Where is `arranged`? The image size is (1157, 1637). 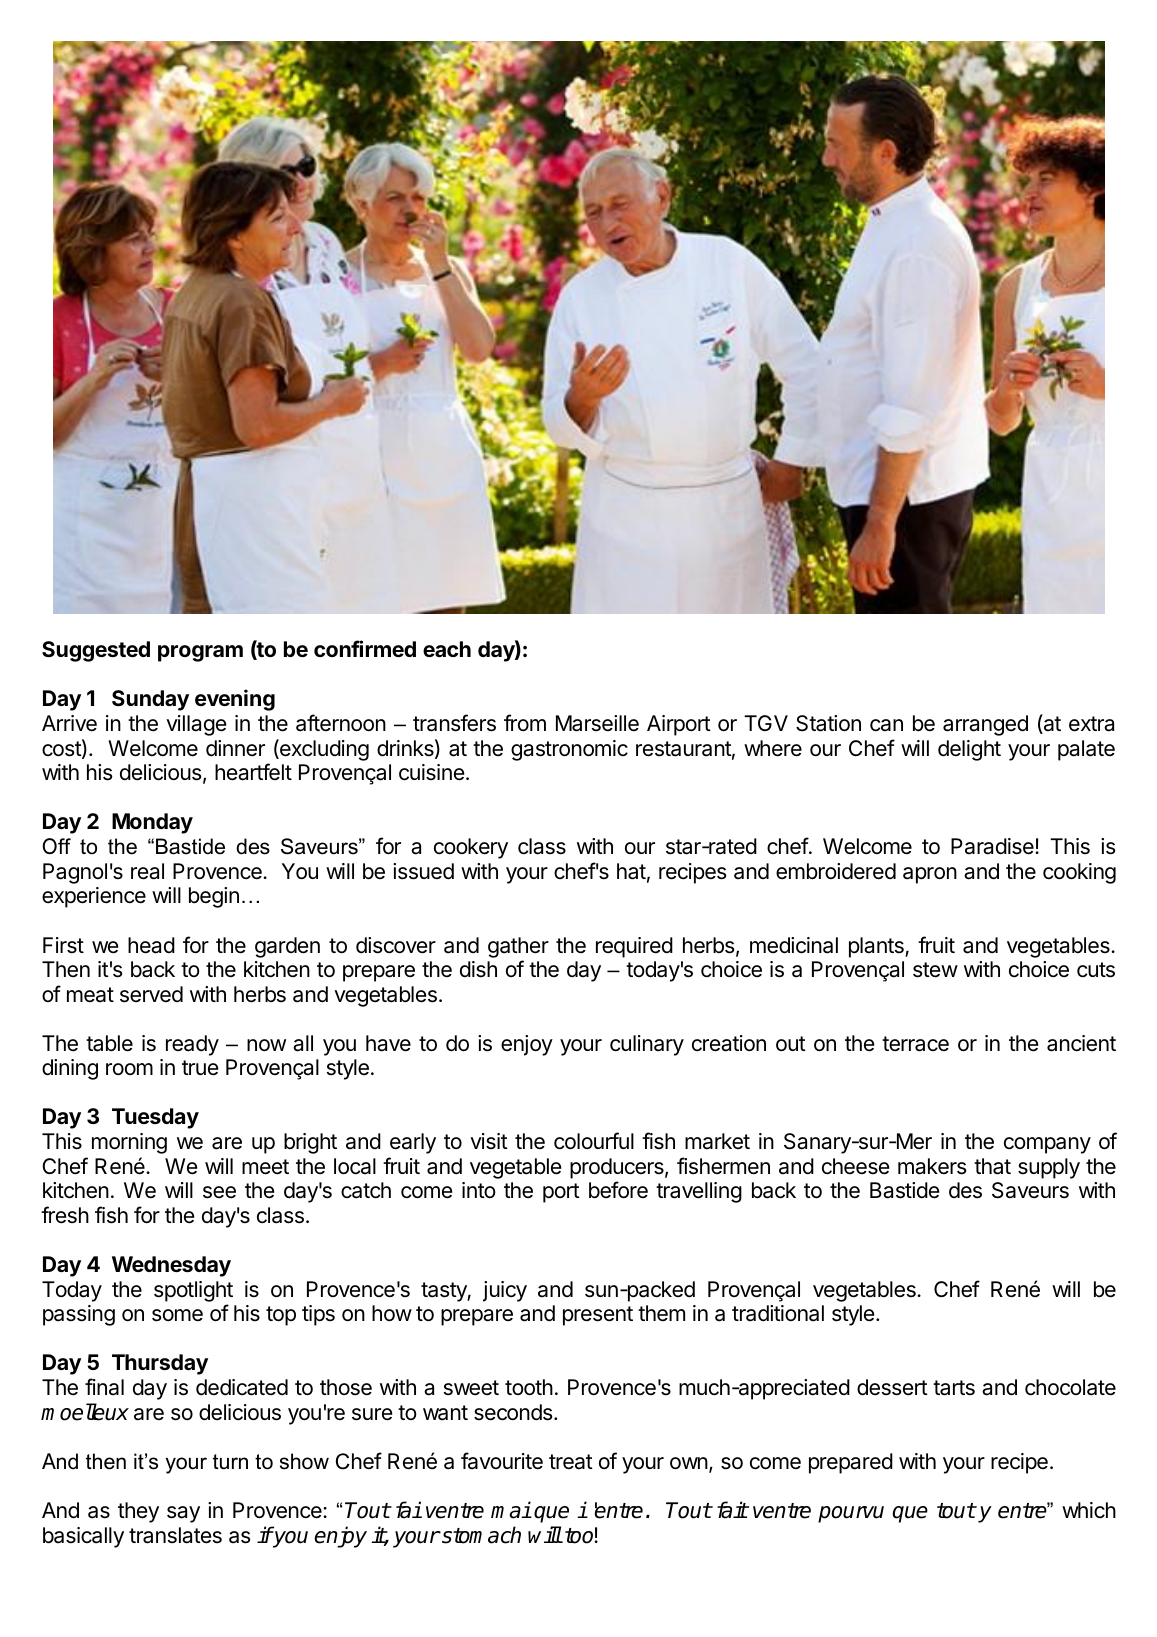 arranged is located at coordinates (985, 725).
